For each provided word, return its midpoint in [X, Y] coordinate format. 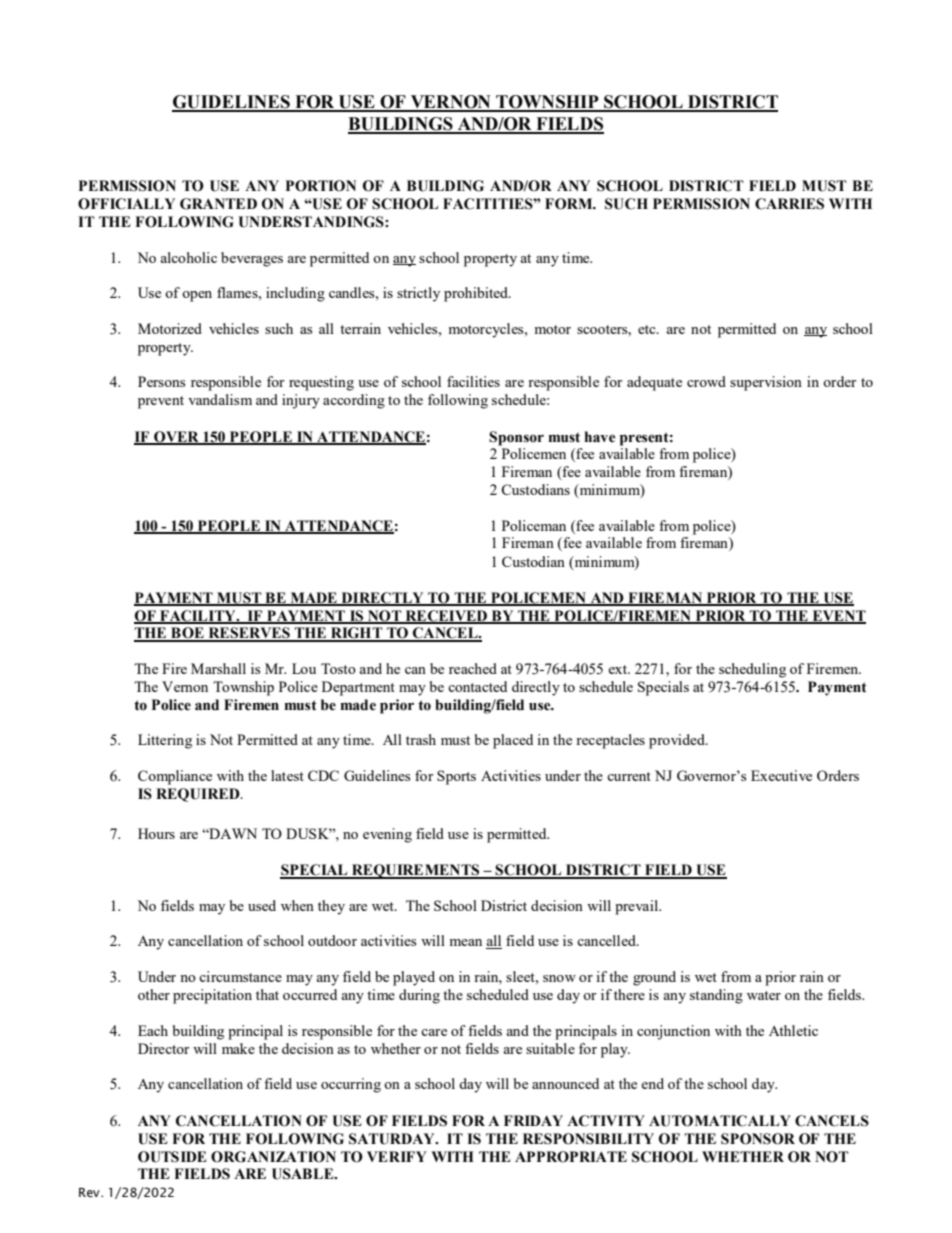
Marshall [218, 668]
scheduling [752, 670]
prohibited [477, 294]
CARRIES [789, 204]
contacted [477, 686]
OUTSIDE [172, 1157]
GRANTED [218, 204]
